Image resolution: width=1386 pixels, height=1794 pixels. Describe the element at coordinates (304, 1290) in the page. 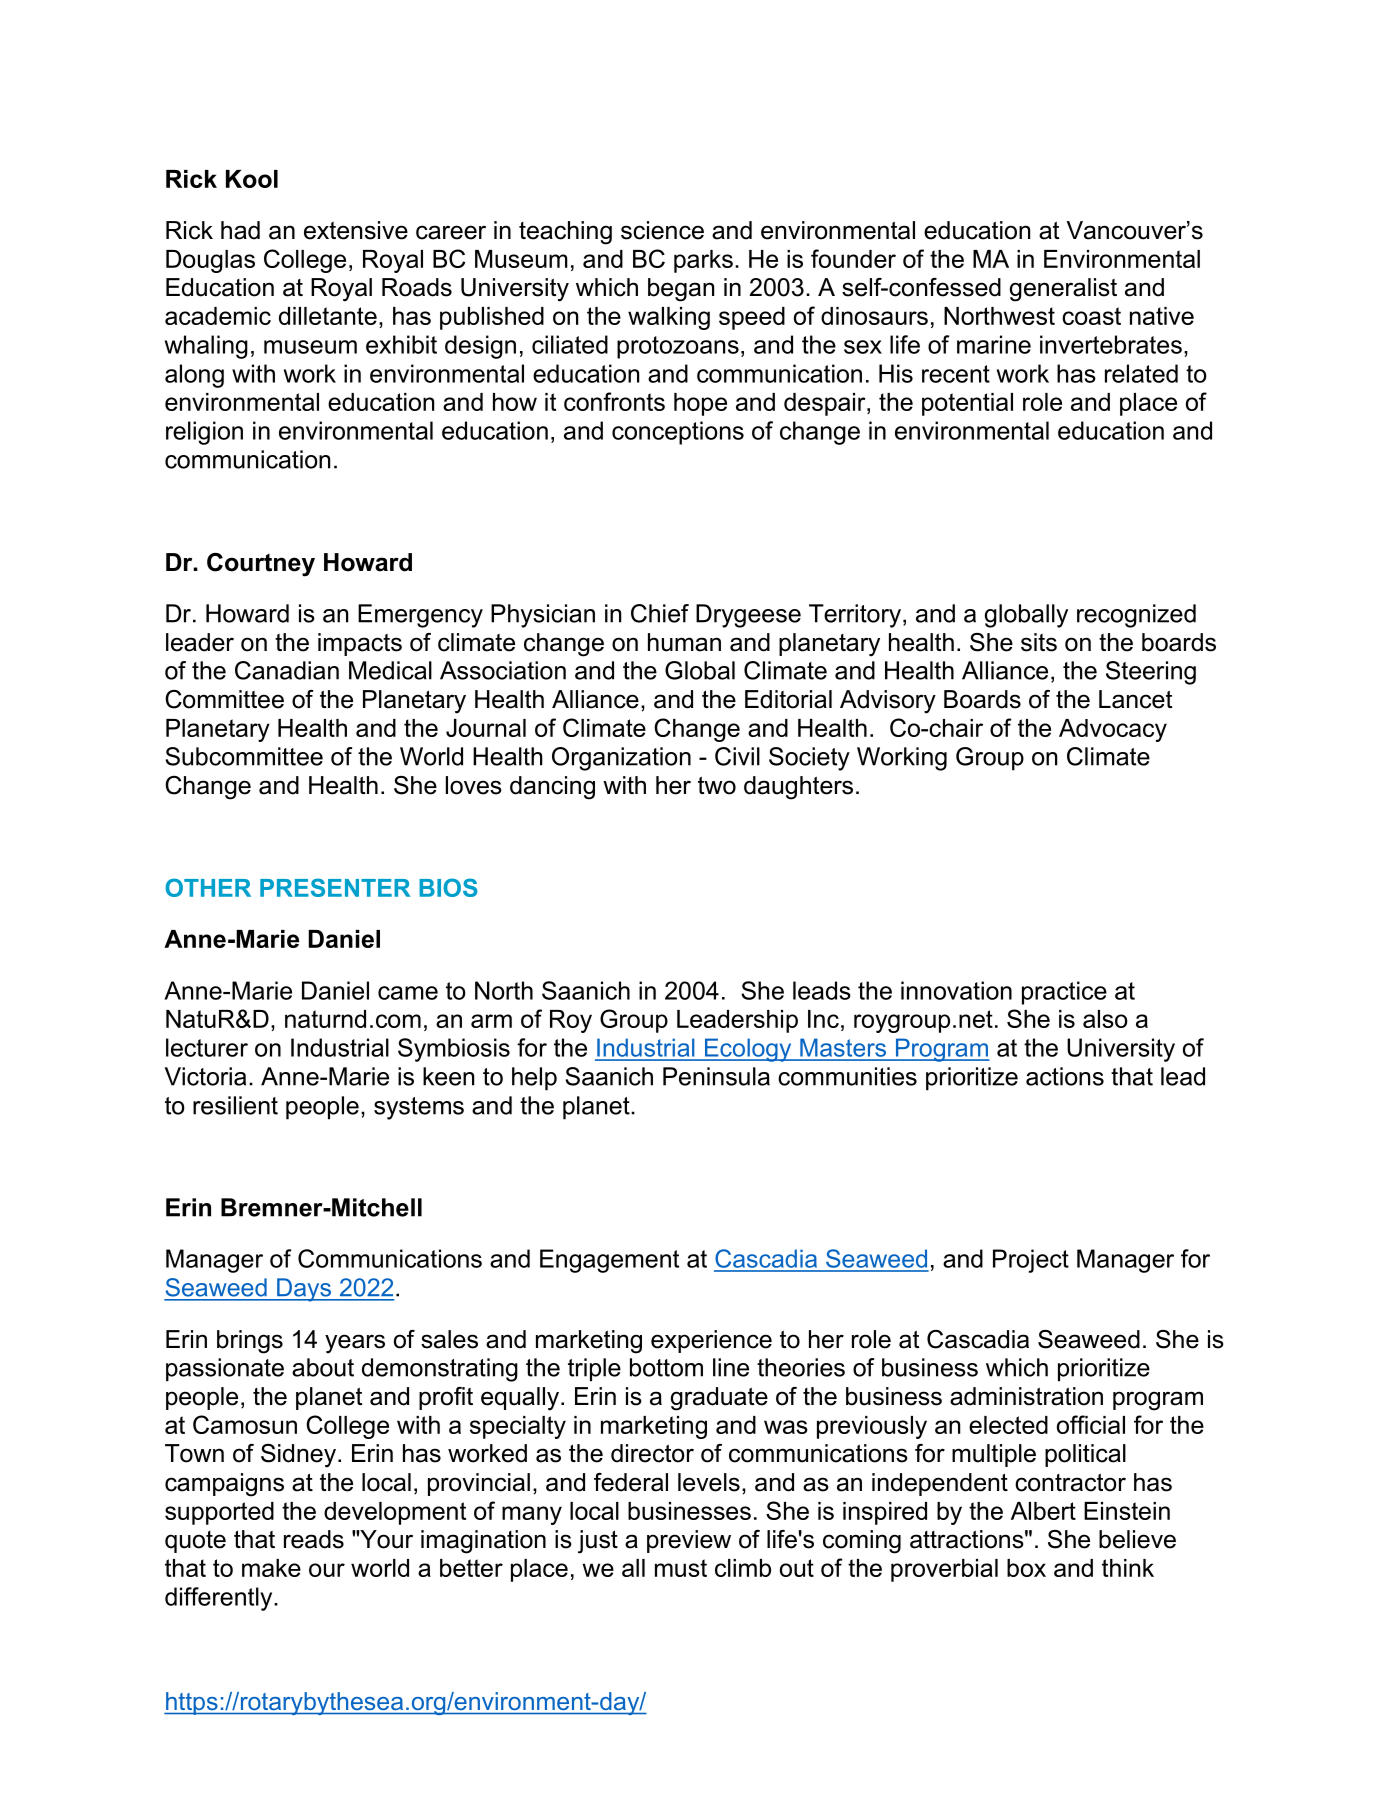

I see `Days` at that location.
